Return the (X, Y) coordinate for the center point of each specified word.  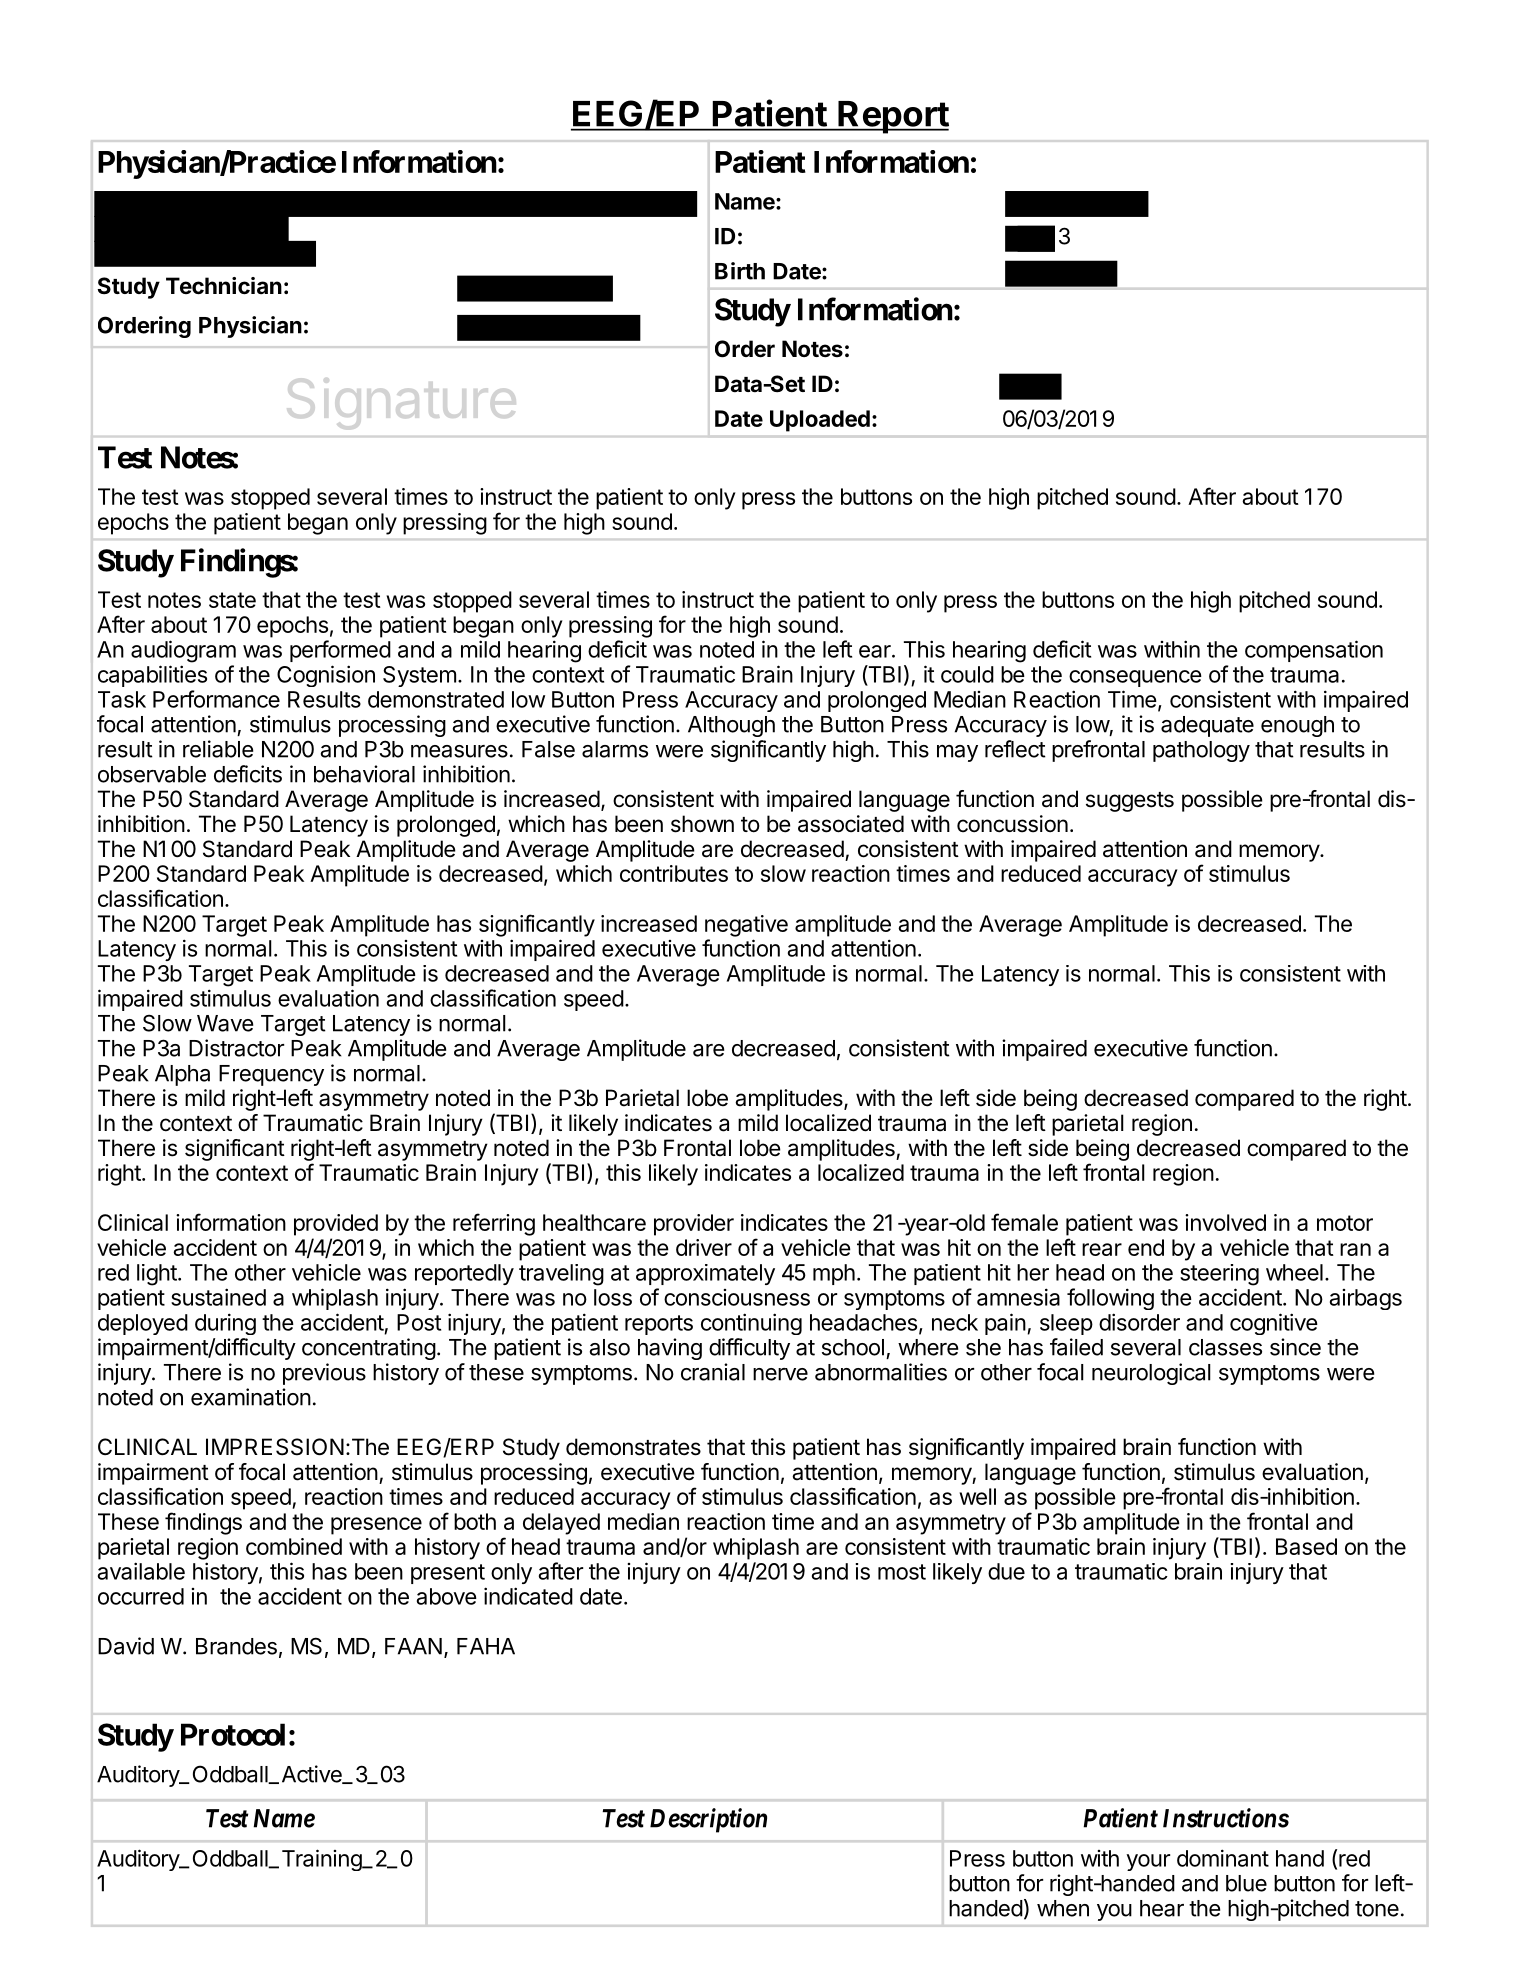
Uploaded (820, 421)
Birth (740, 271)
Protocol (233, 1734)
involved (1225, 1222)
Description (708, 1820)
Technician (224, 286)
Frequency (271, 1075)
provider (694, 1225)
